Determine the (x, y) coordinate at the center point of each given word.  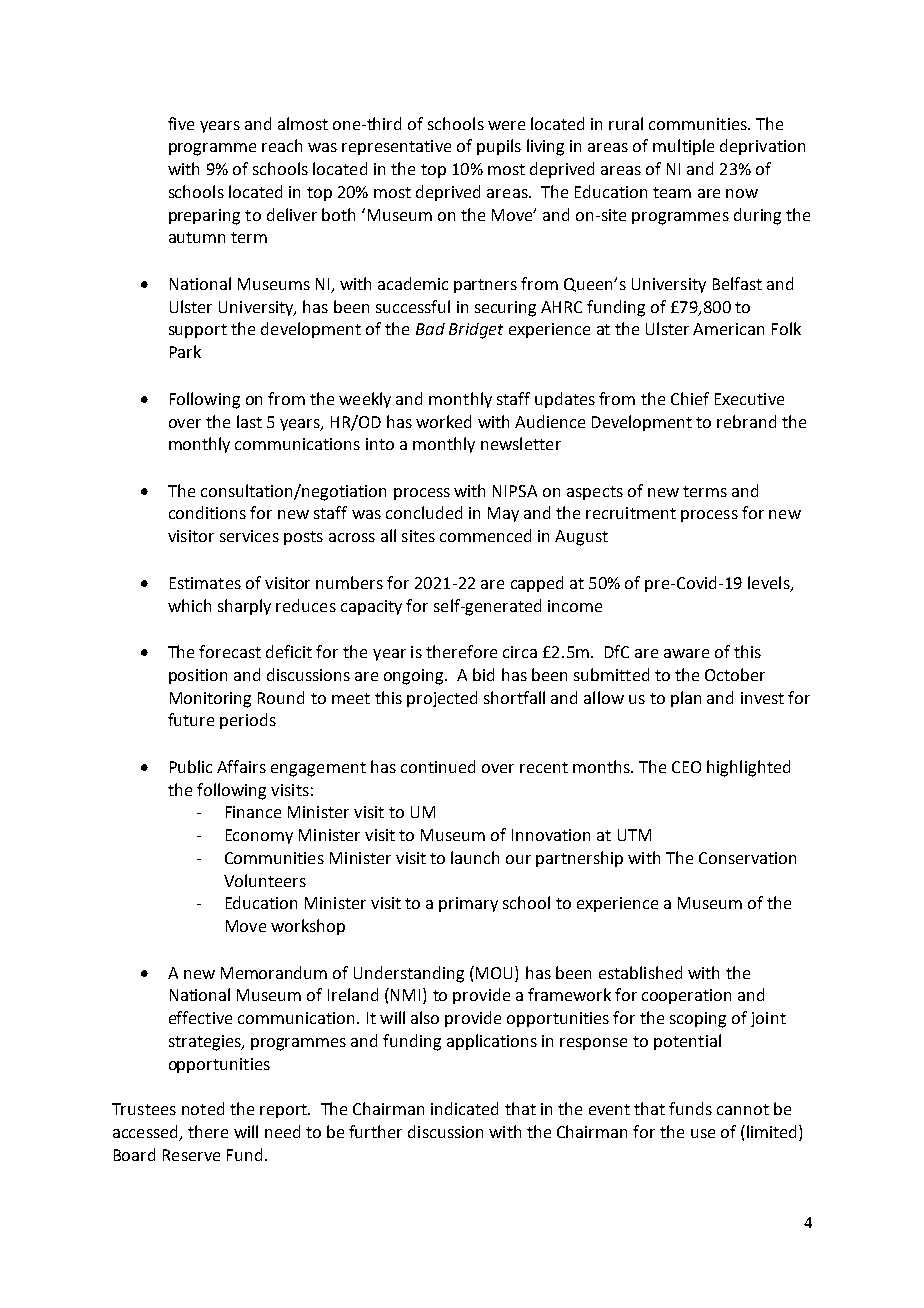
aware (686, 653)
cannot (743, 1109)
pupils (499, 147)
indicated (464, 1108)
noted (203, 1108)
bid (483, 674)
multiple (683, 147)
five (181, 123)
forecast (230, 651)
